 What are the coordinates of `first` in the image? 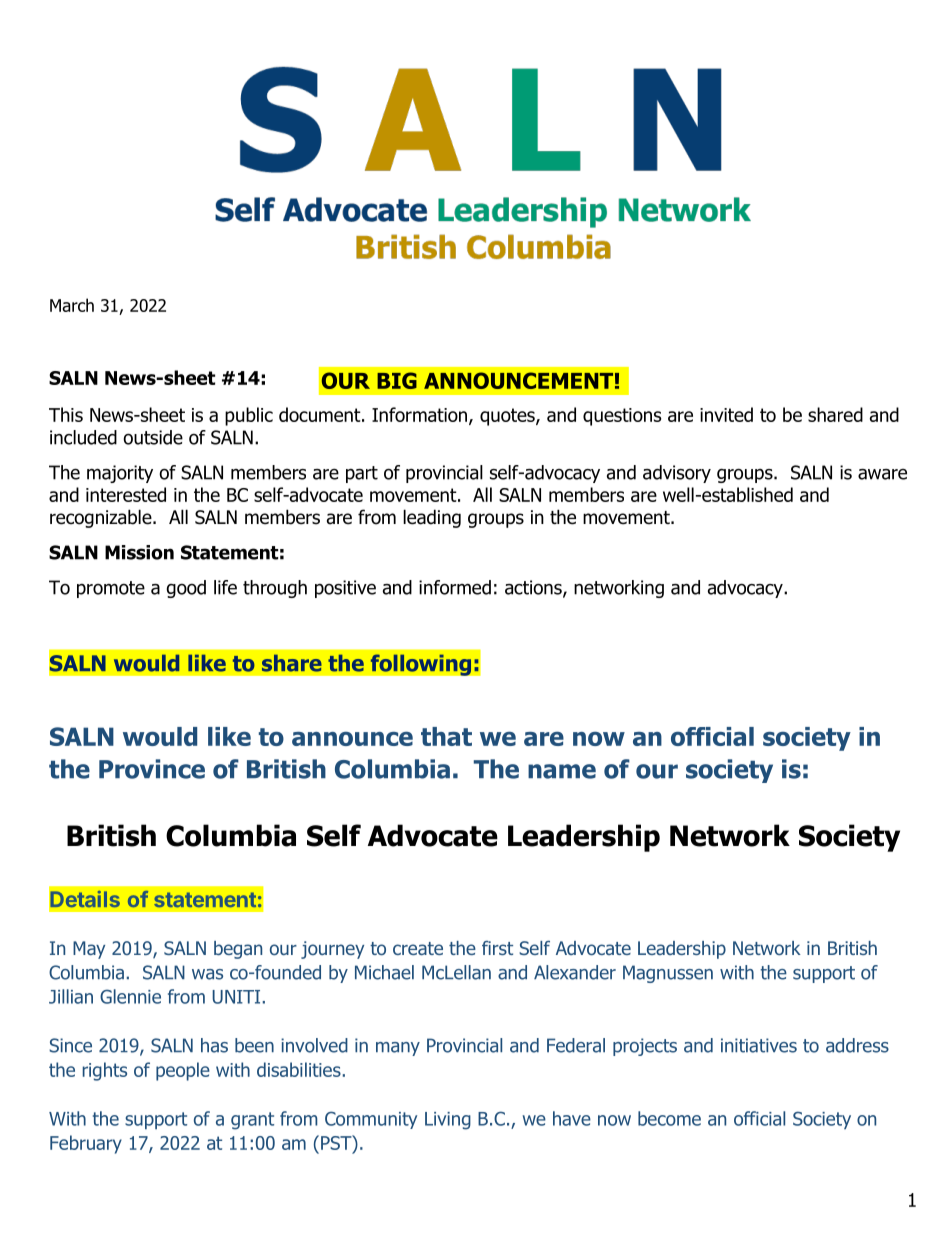 It's located at (497, 948).
